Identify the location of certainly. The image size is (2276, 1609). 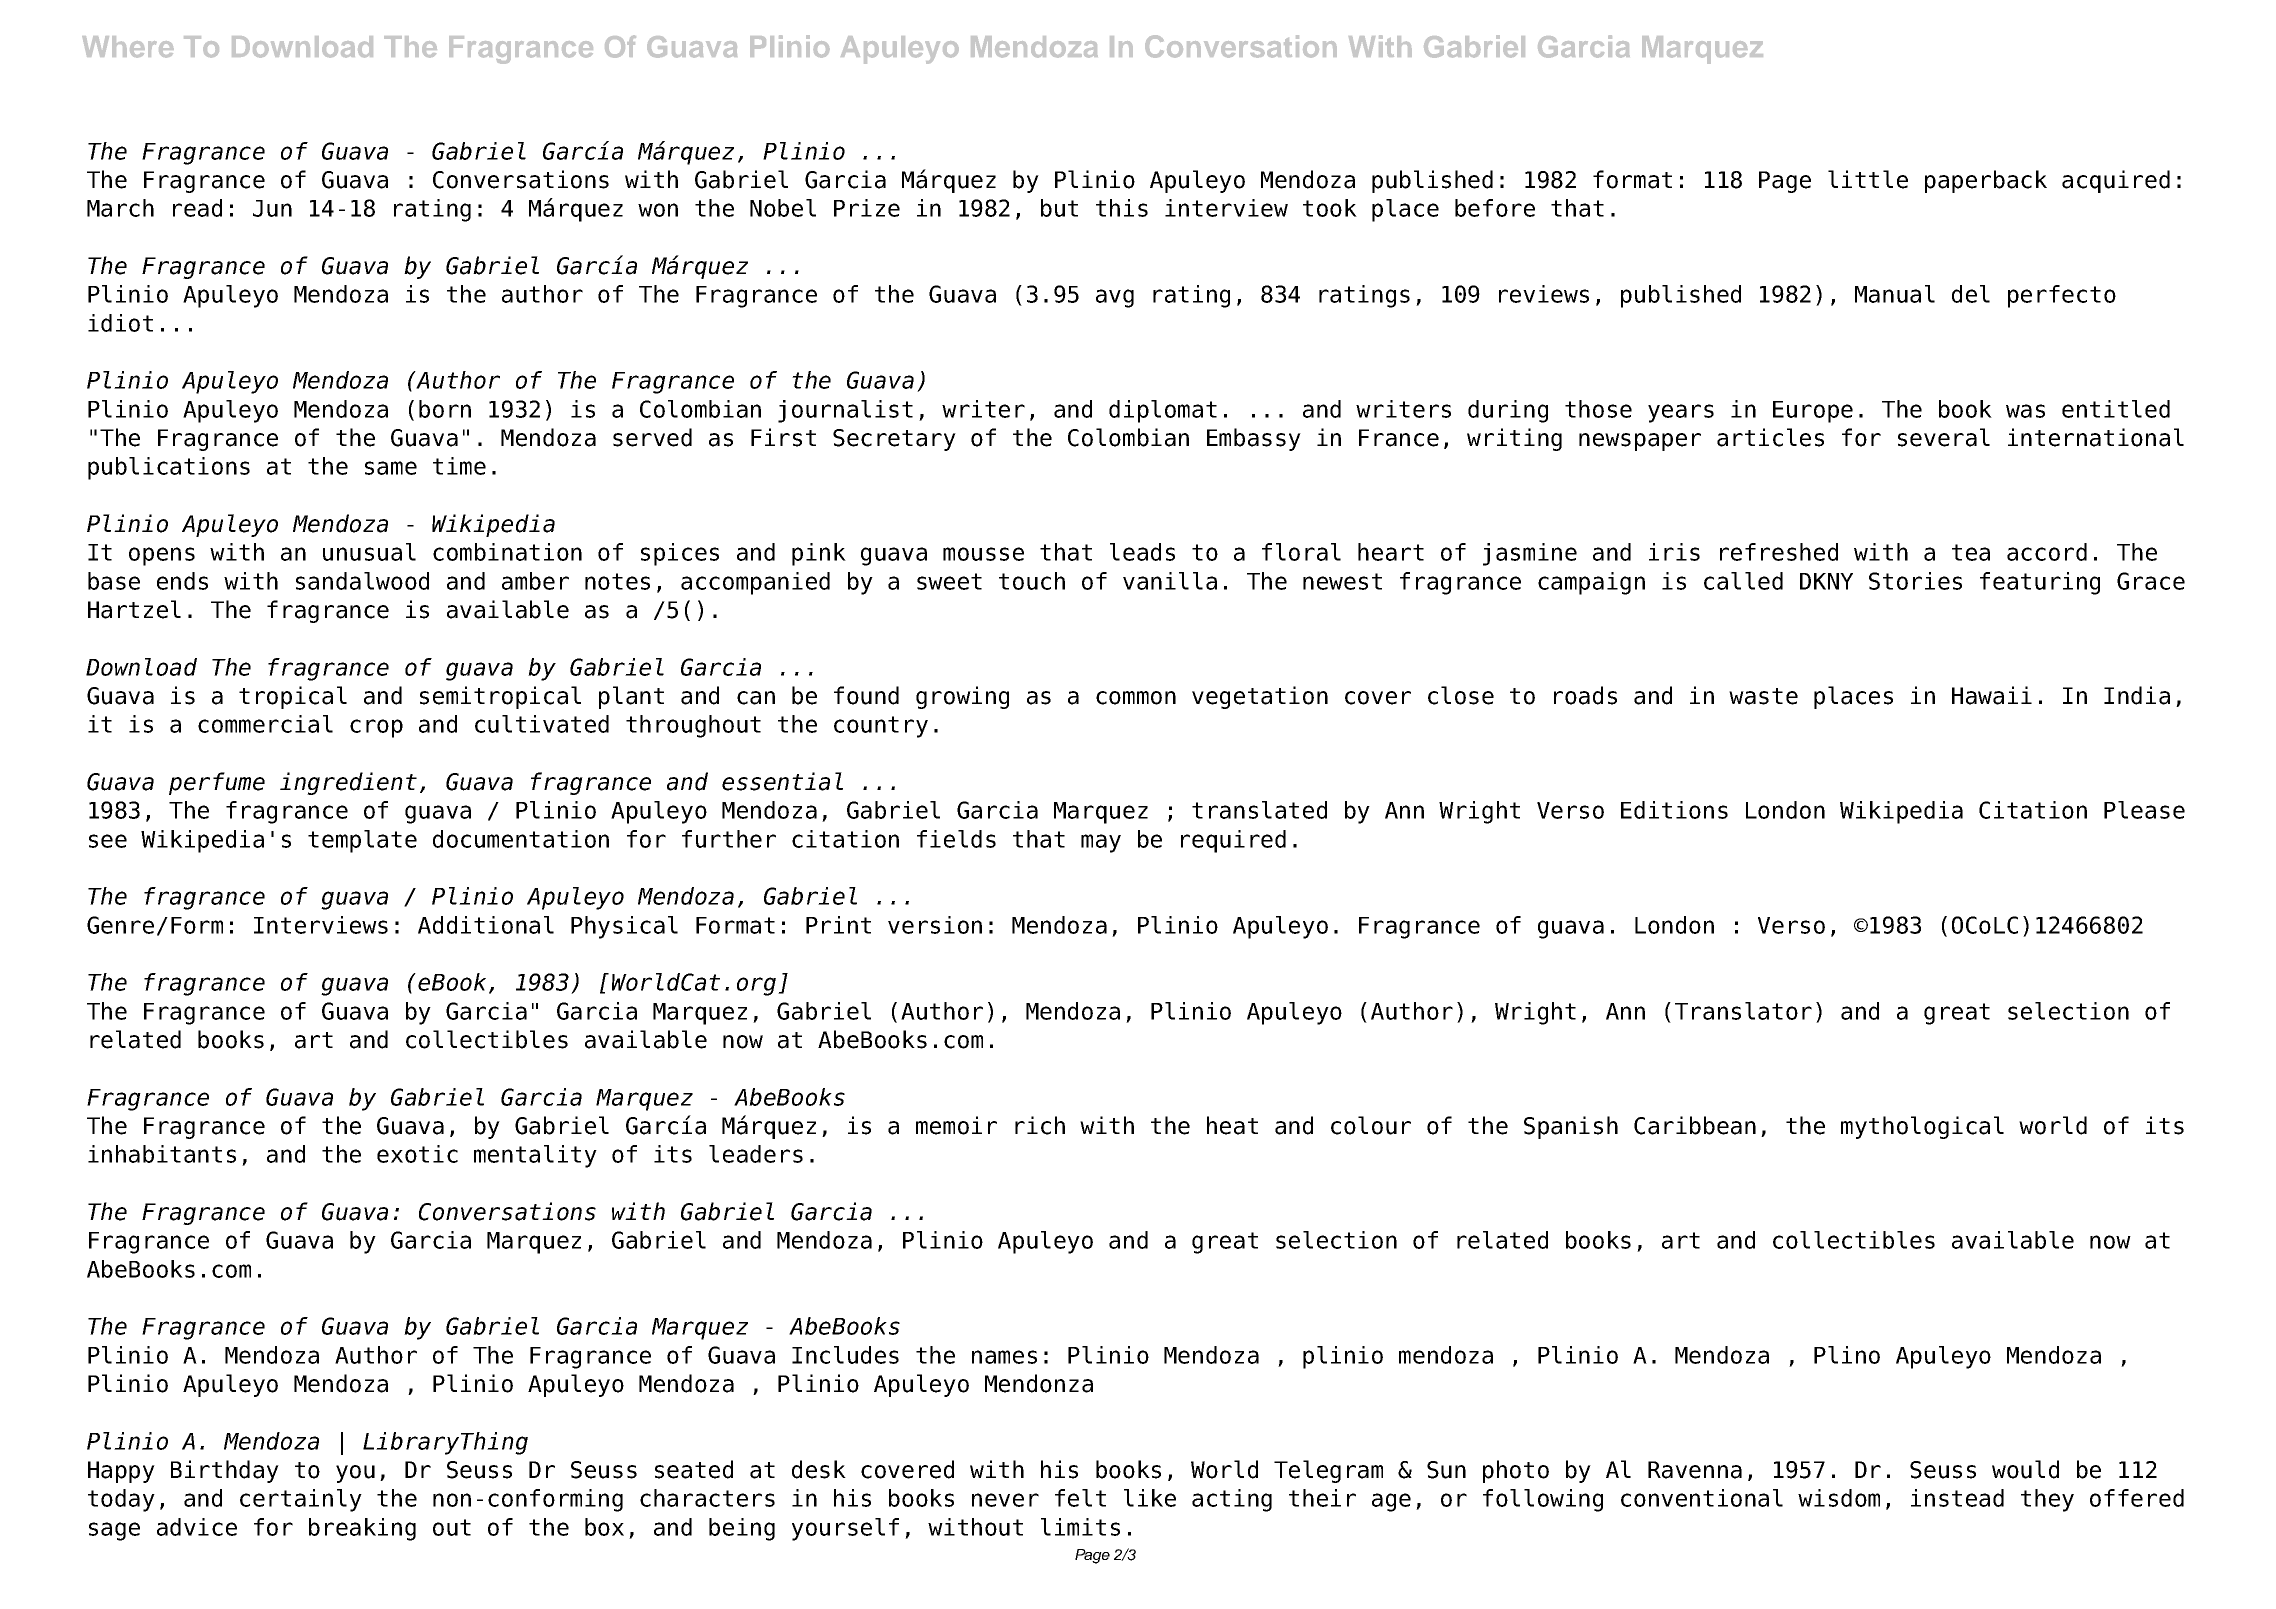
(301, 1500).
